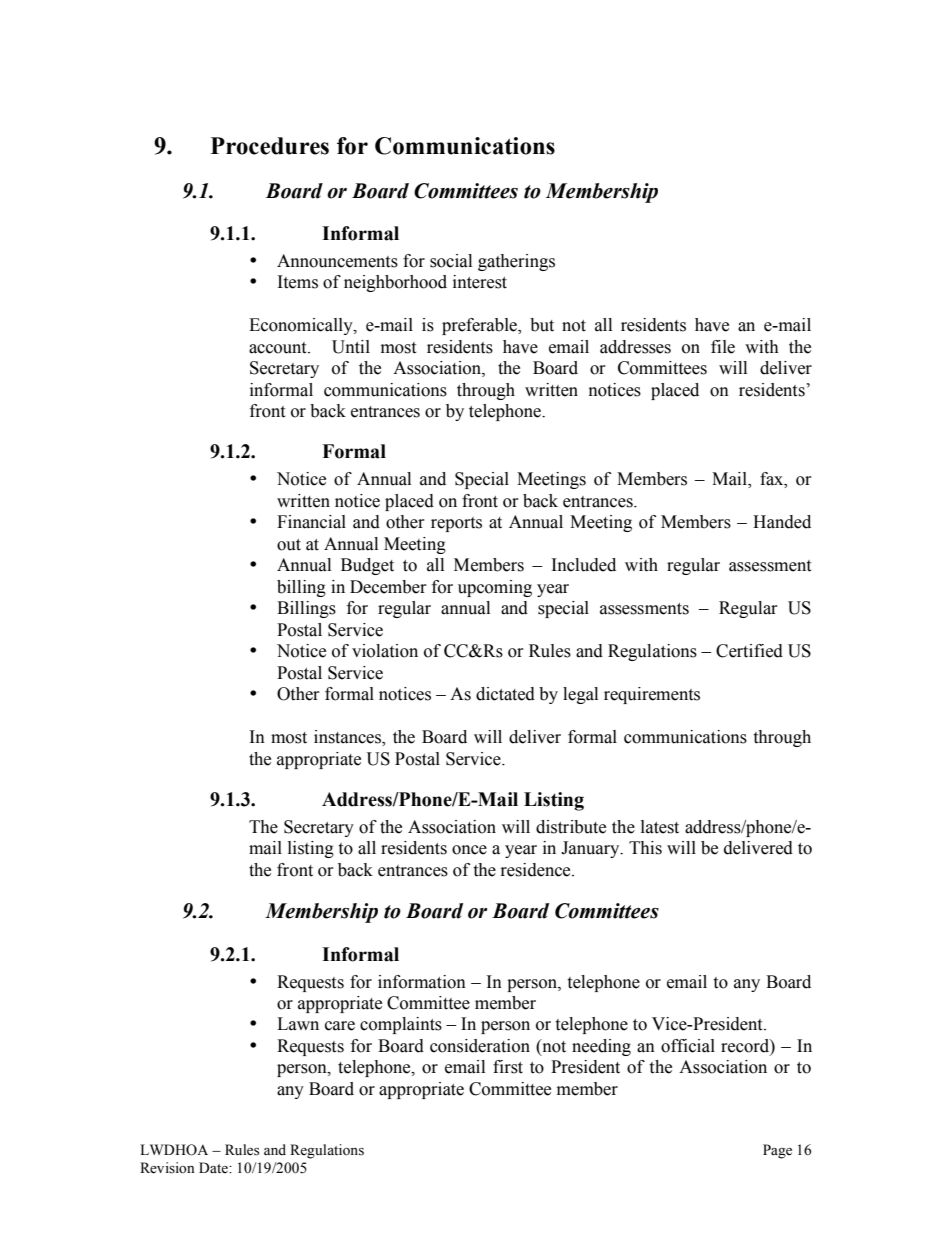 The image size is (952, 1233). I want to click on Date, so click(214, 1168).
